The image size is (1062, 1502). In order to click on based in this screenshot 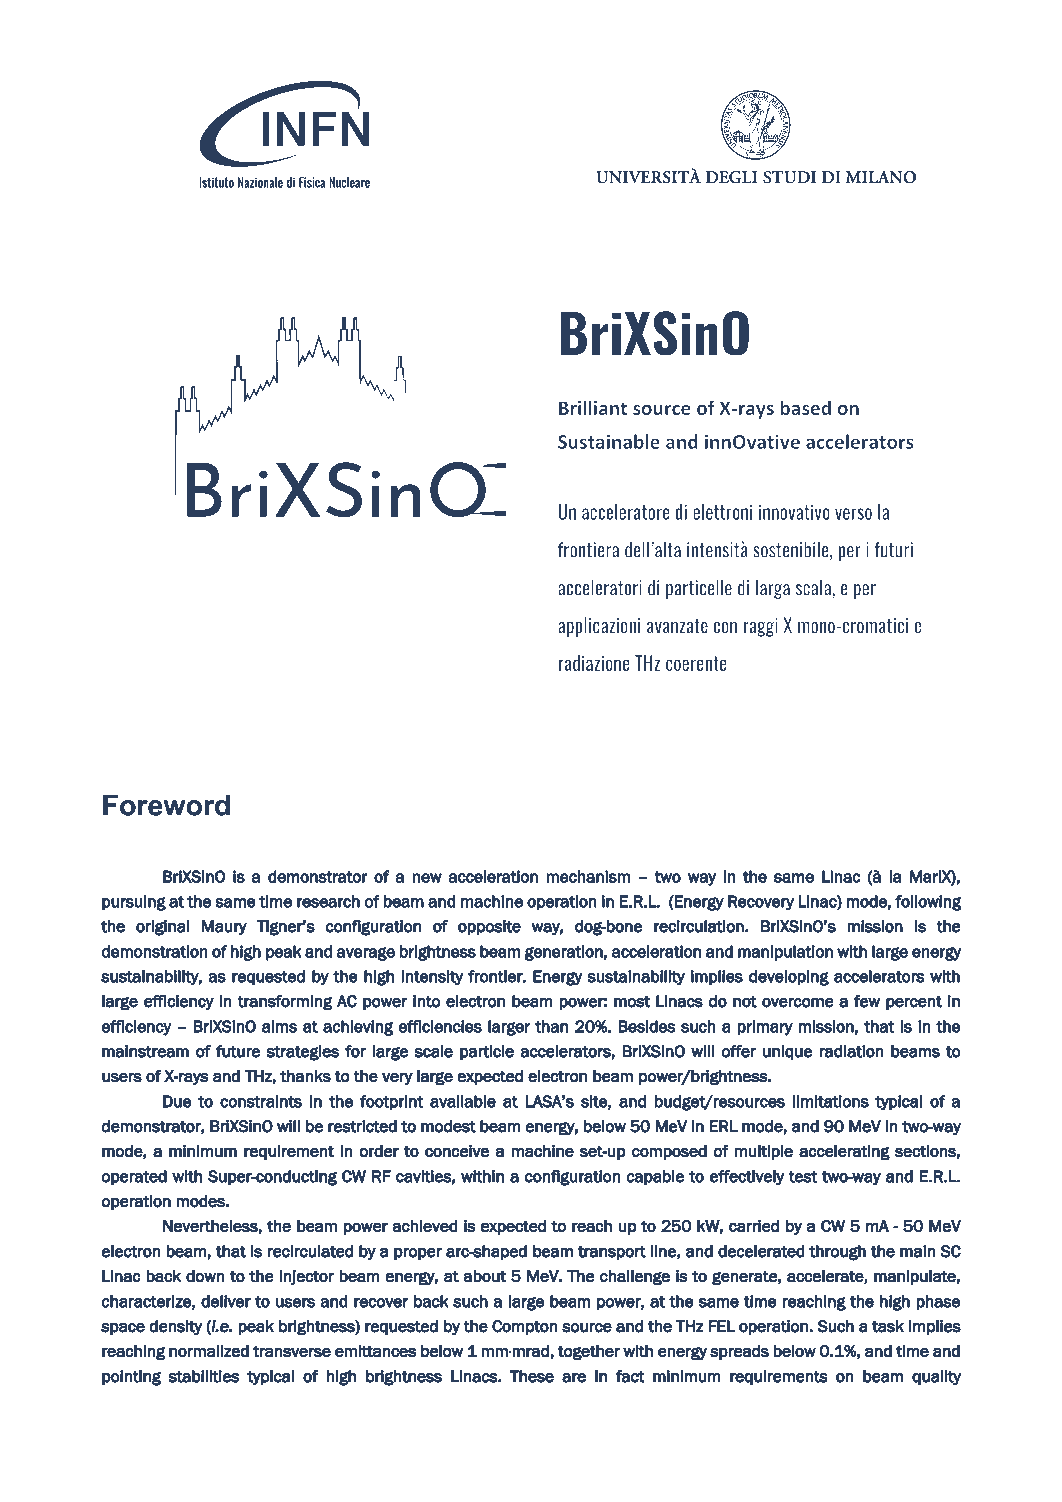, I will do `click(805, 407)`.
